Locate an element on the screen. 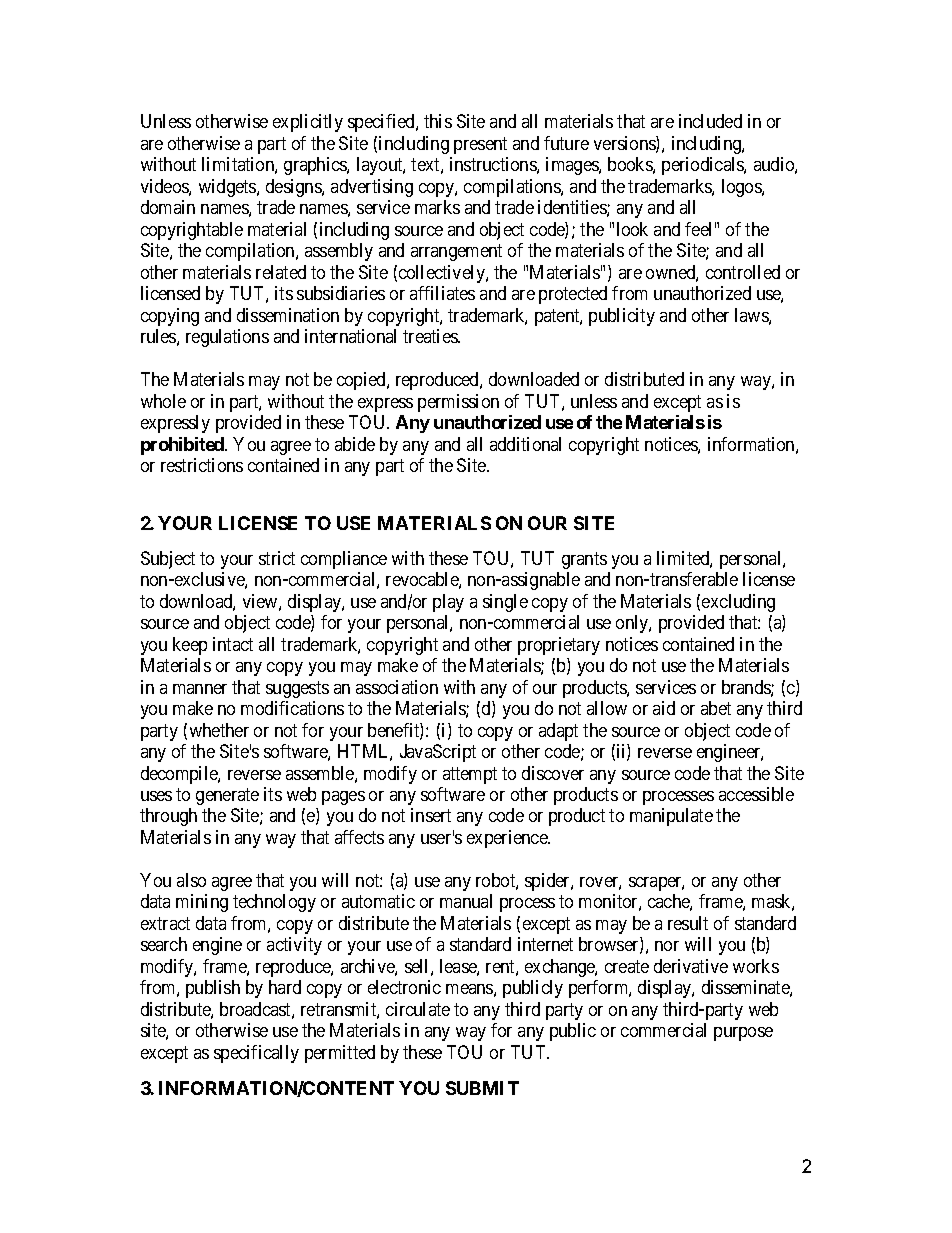 This screenshot has width=952, height=1233. included is located at coordinates (710, 121).
